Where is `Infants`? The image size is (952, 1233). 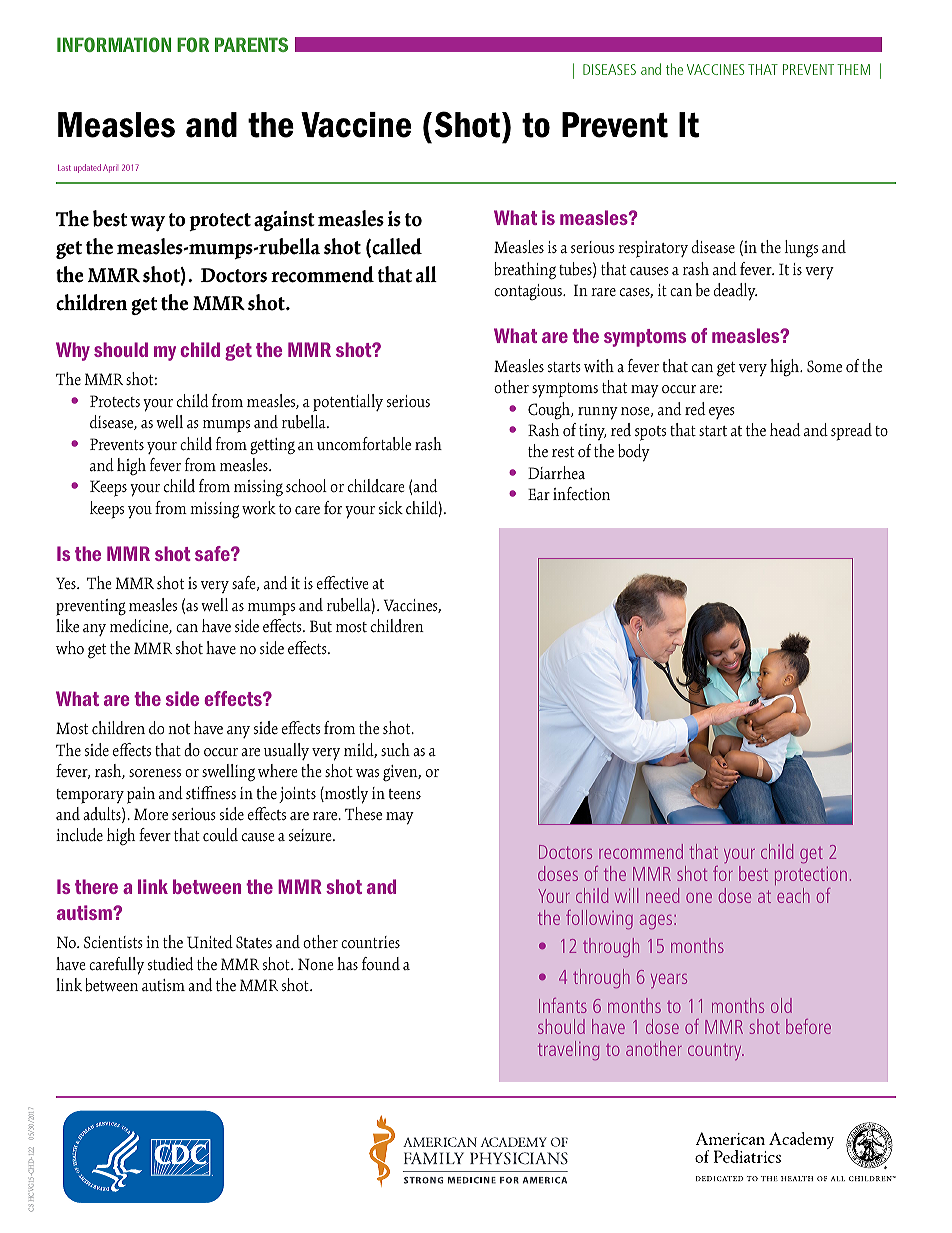
Infants is located at coordinates (563, 1005).
